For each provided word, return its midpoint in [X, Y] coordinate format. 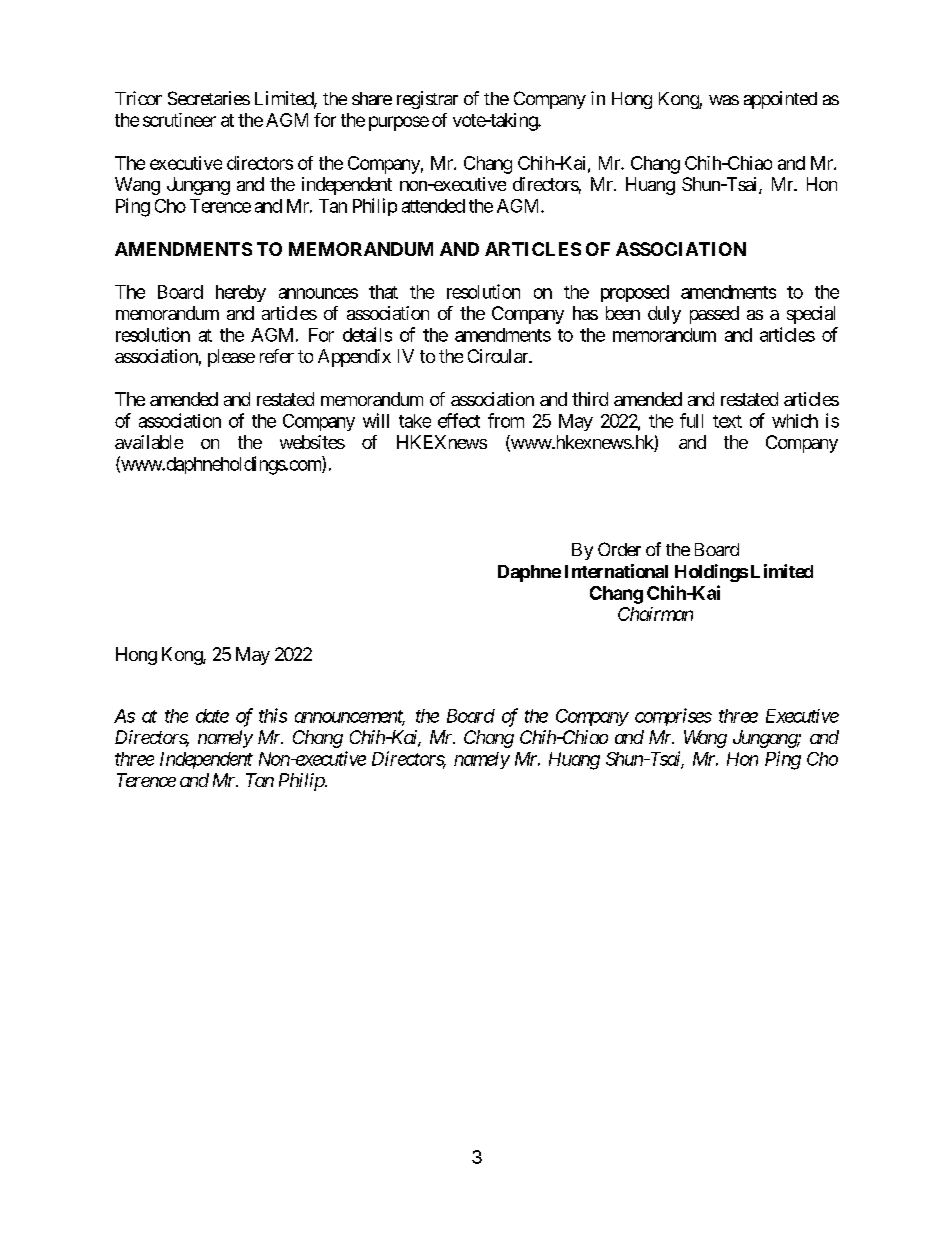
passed [714, 315]
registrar [427, 100]
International [616, 571]
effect [459, 420]
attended [433, 206]
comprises [673, 717]
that [383, 292]
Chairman [655, 614]
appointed [780, 100]
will [376, 420]
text [727, 421]
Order [619, 549]
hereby [241, 293]
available [149, 442]
